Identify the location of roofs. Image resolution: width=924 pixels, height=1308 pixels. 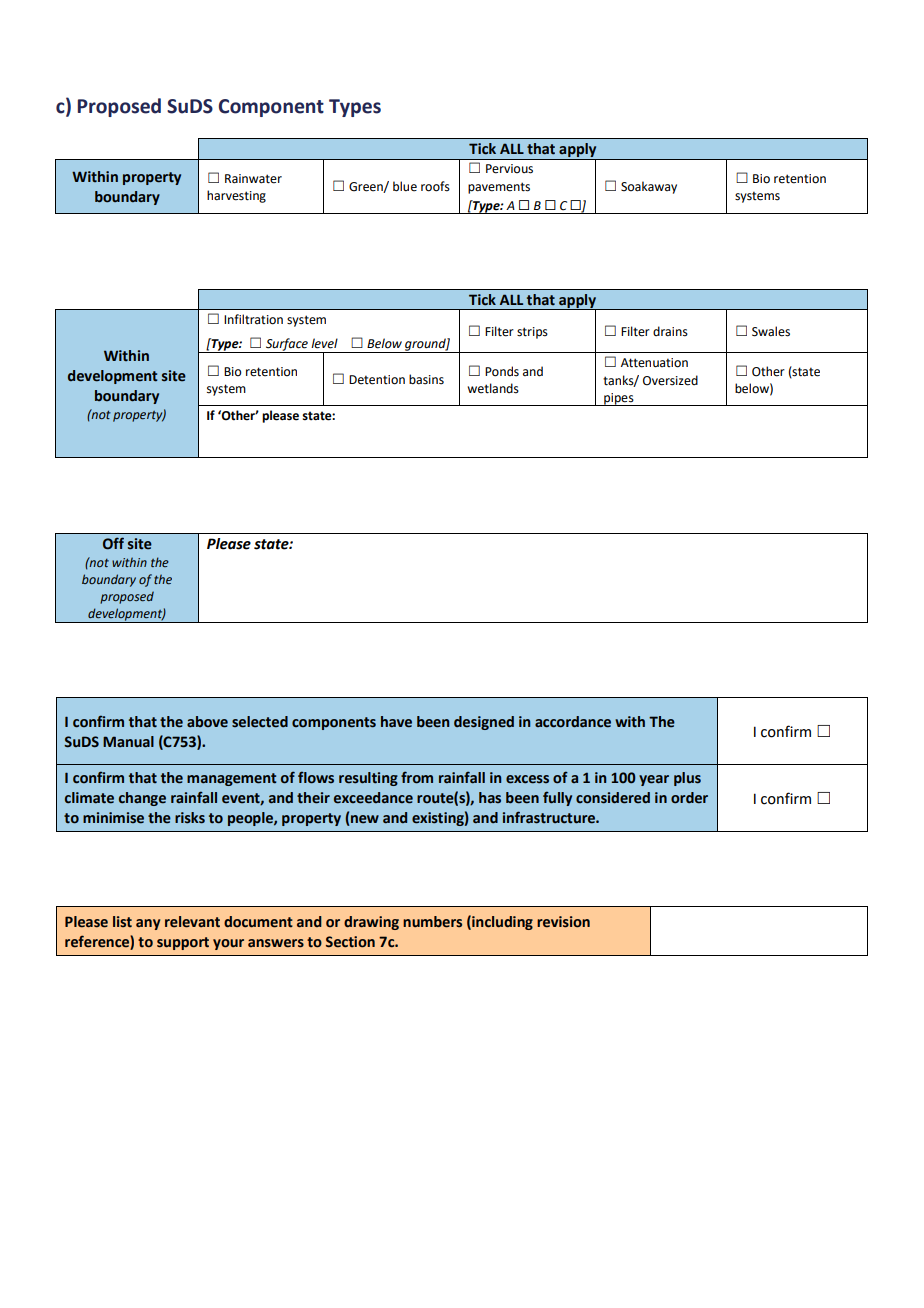
(435, 186).
